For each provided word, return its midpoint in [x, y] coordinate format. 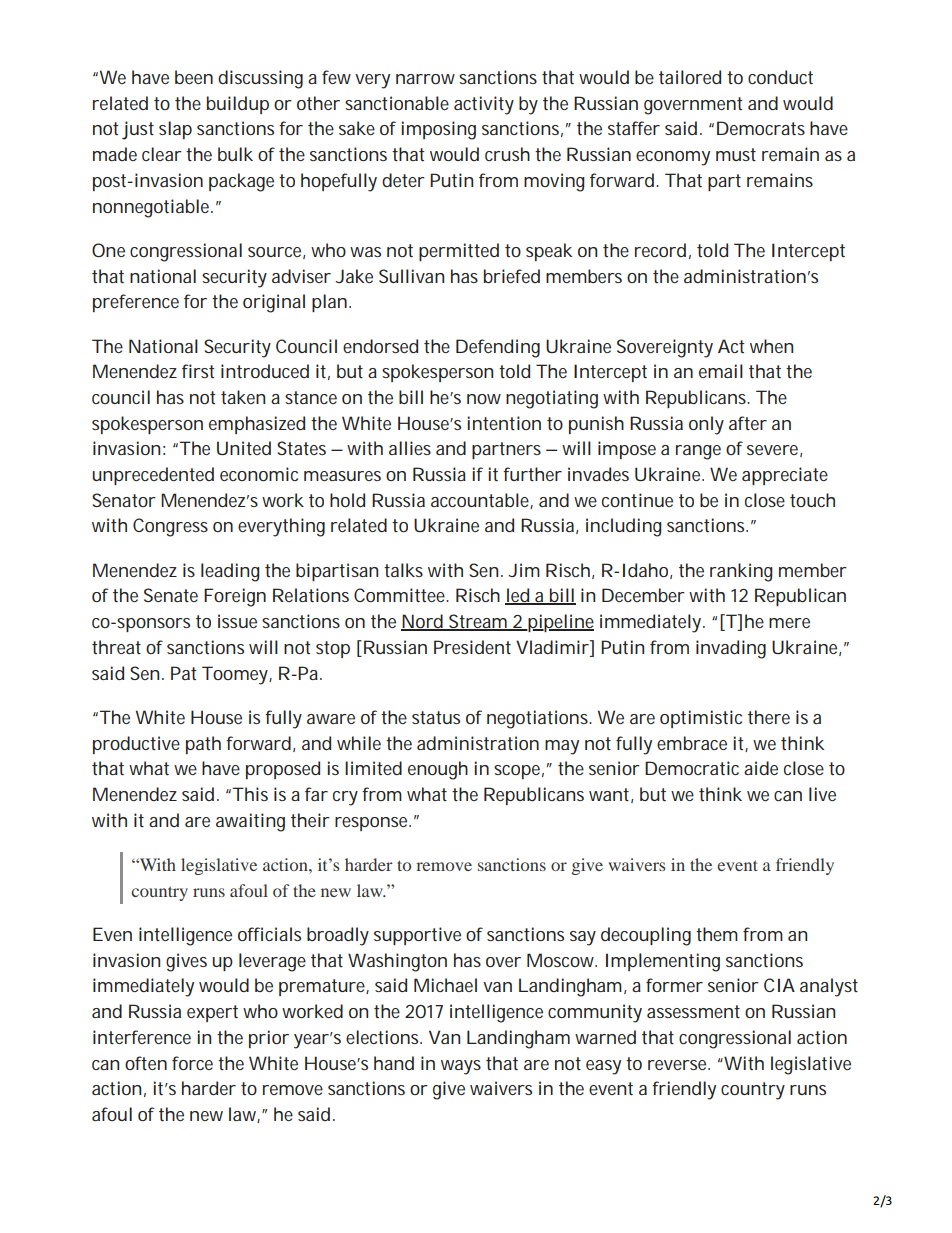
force [192, 1063]
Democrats [761, 128]
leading [230, 572]
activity [484, 105]
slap [175, 130]
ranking [741, 572]
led [518, 596]
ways [461, 1067]
